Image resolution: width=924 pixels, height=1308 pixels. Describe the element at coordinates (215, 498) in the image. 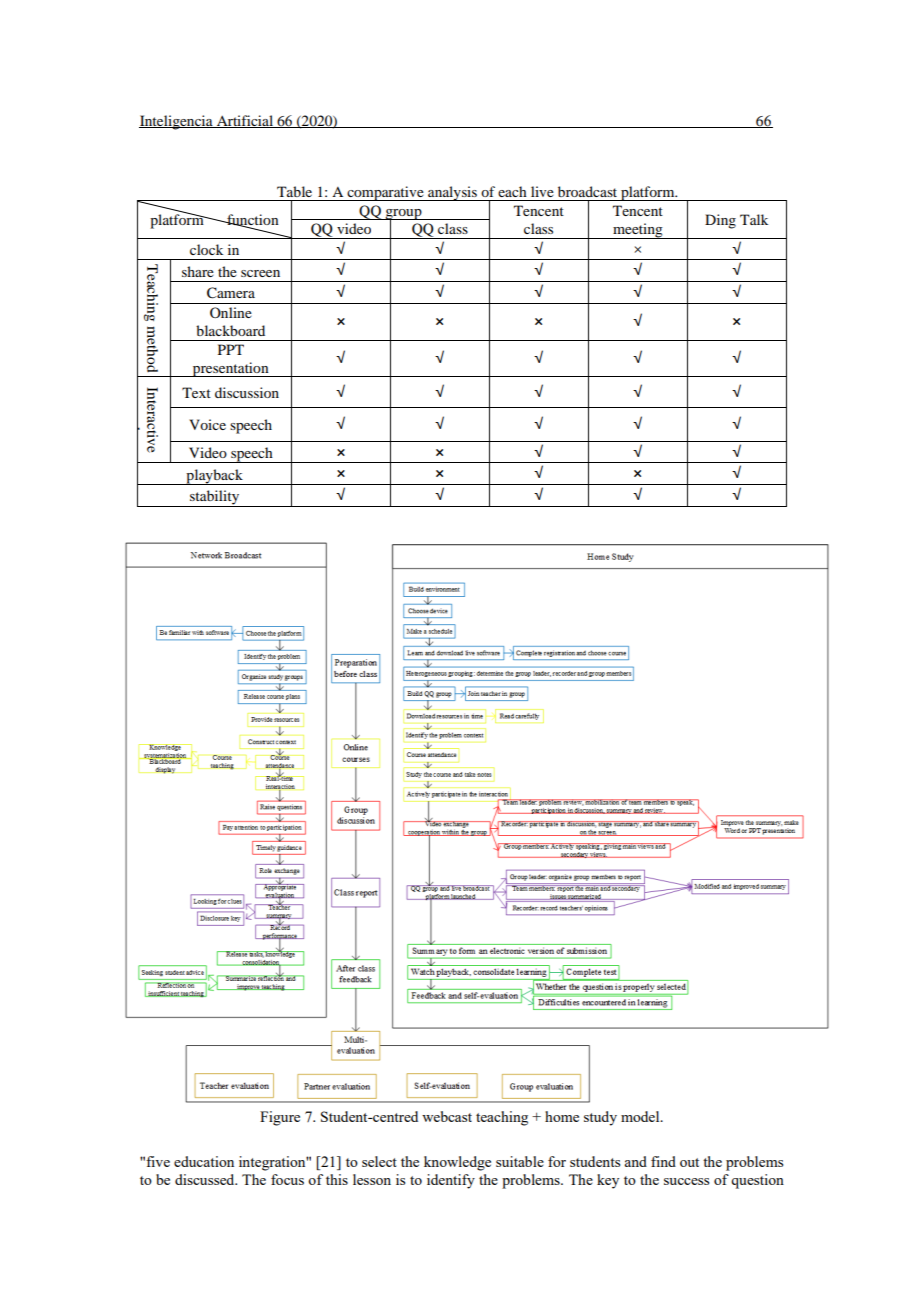

I see `stability` at that location.
